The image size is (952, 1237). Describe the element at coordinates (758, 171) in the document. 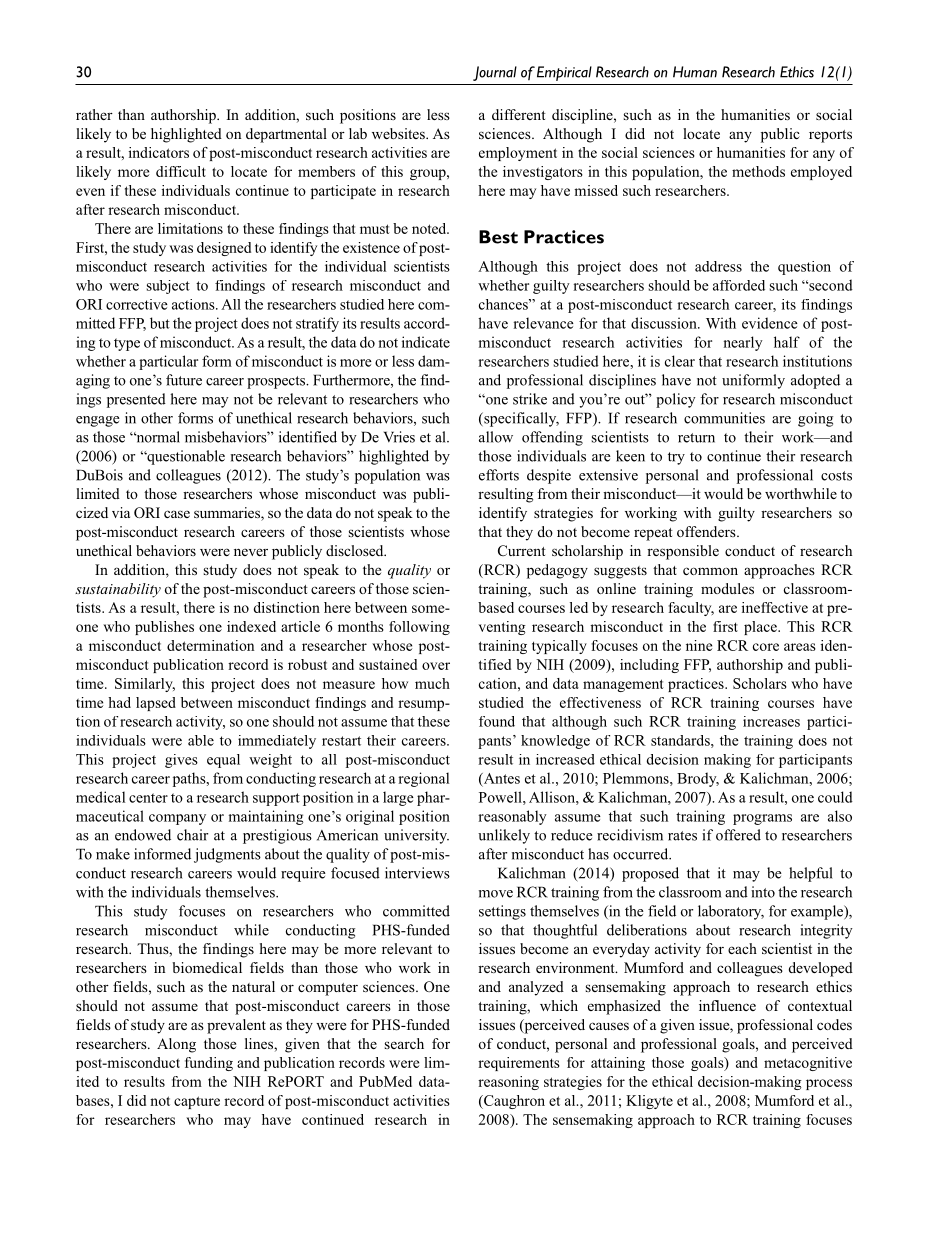

I see `methods` at that location.
